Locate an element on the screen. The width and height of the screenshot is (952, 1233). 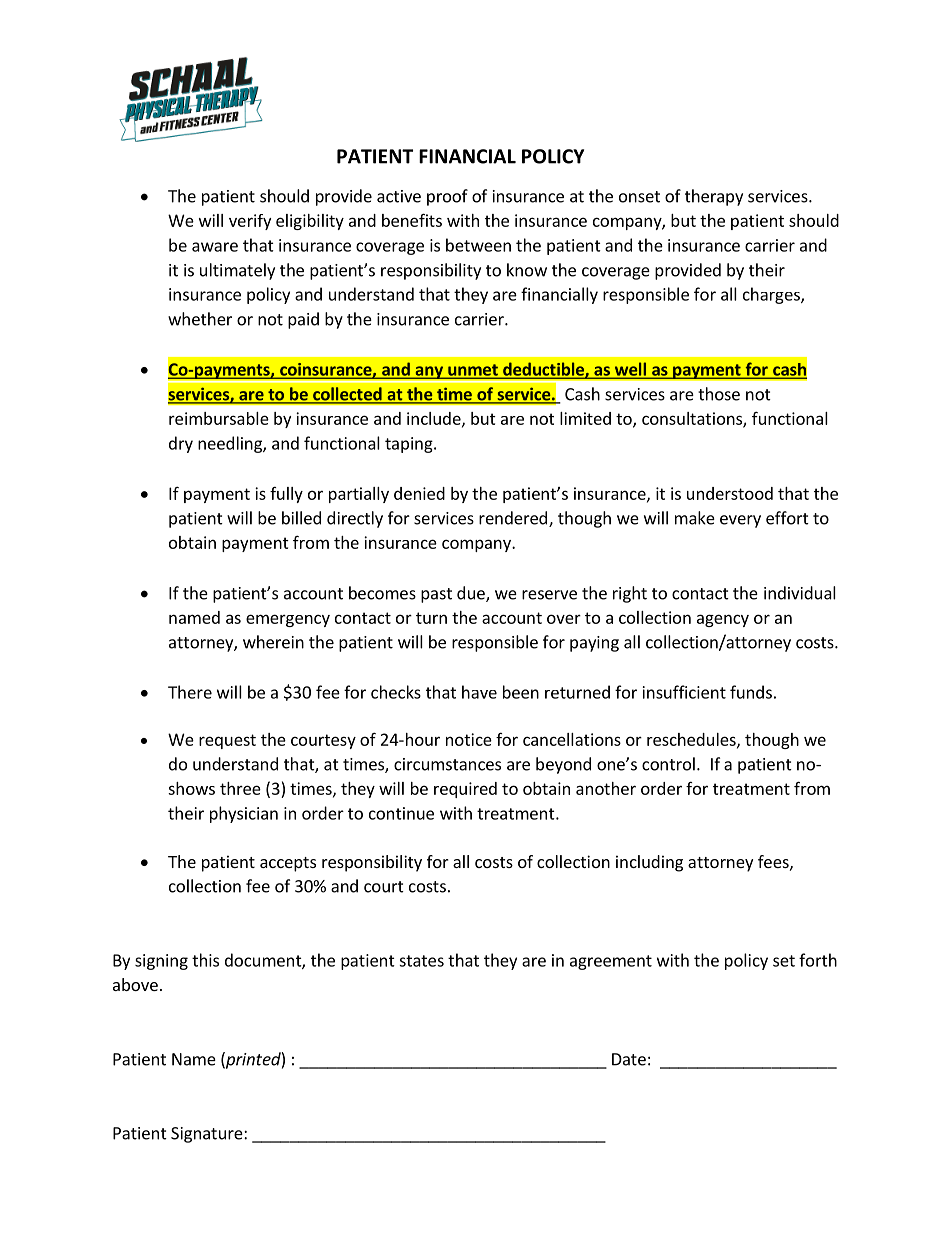
every is located at coordinates (740, 521).
